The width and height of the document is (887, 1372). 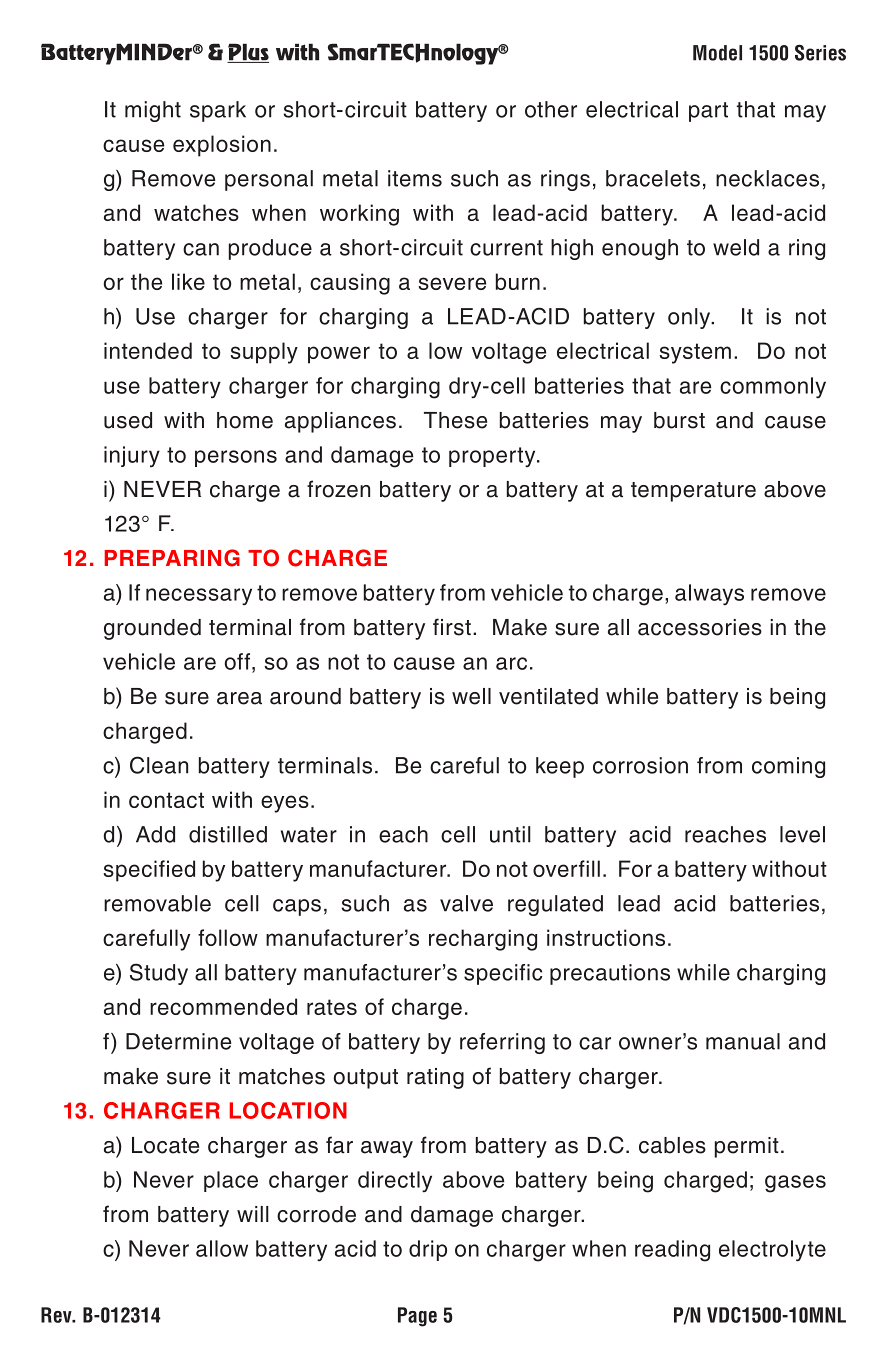 What do you see at coordinates (693, 492) in the document?
I see `temperature` at bounding box center [693, 492].
